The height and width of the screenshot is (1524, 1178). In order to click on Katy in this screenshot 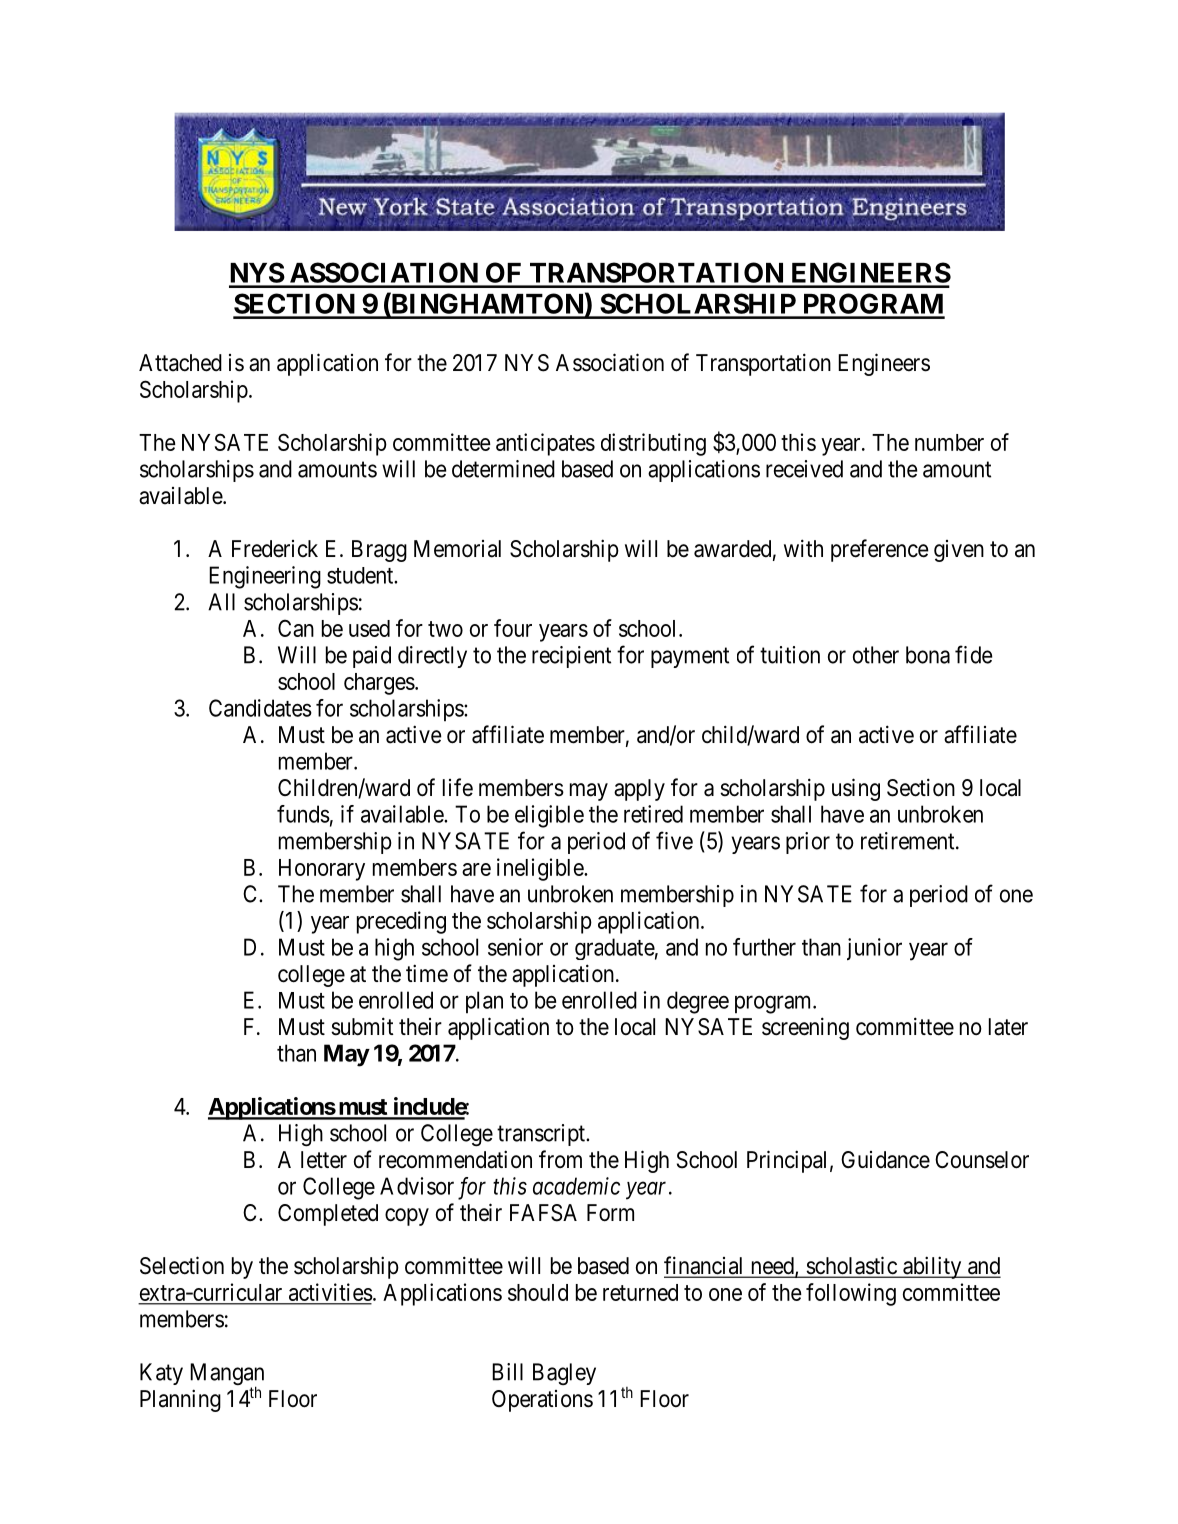, I will do `click(161, 1374)`.
